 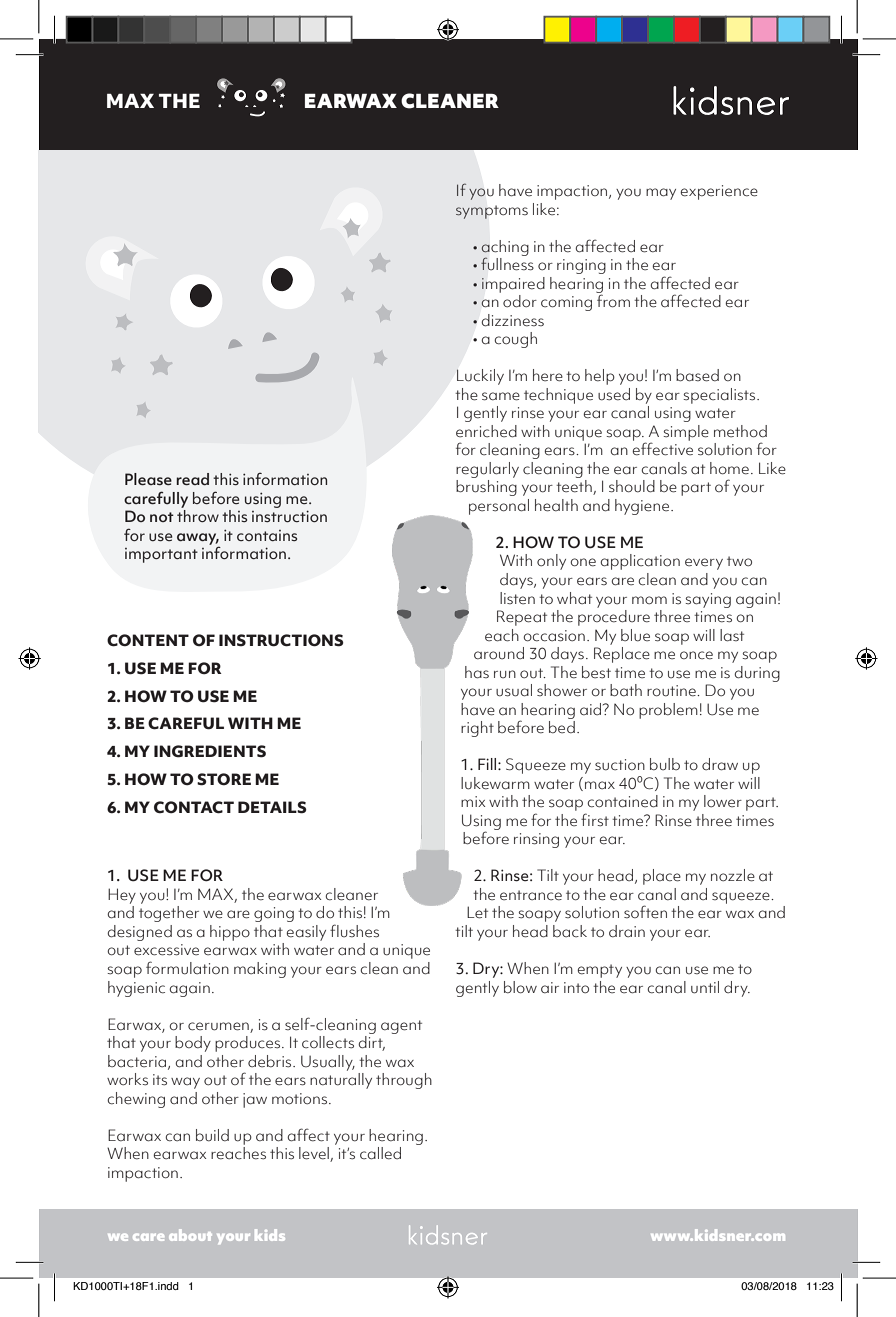 What do you see at coordinates (401, 1027) in the screenshot?
I see `agent` at bounding box center [401, 1027].
